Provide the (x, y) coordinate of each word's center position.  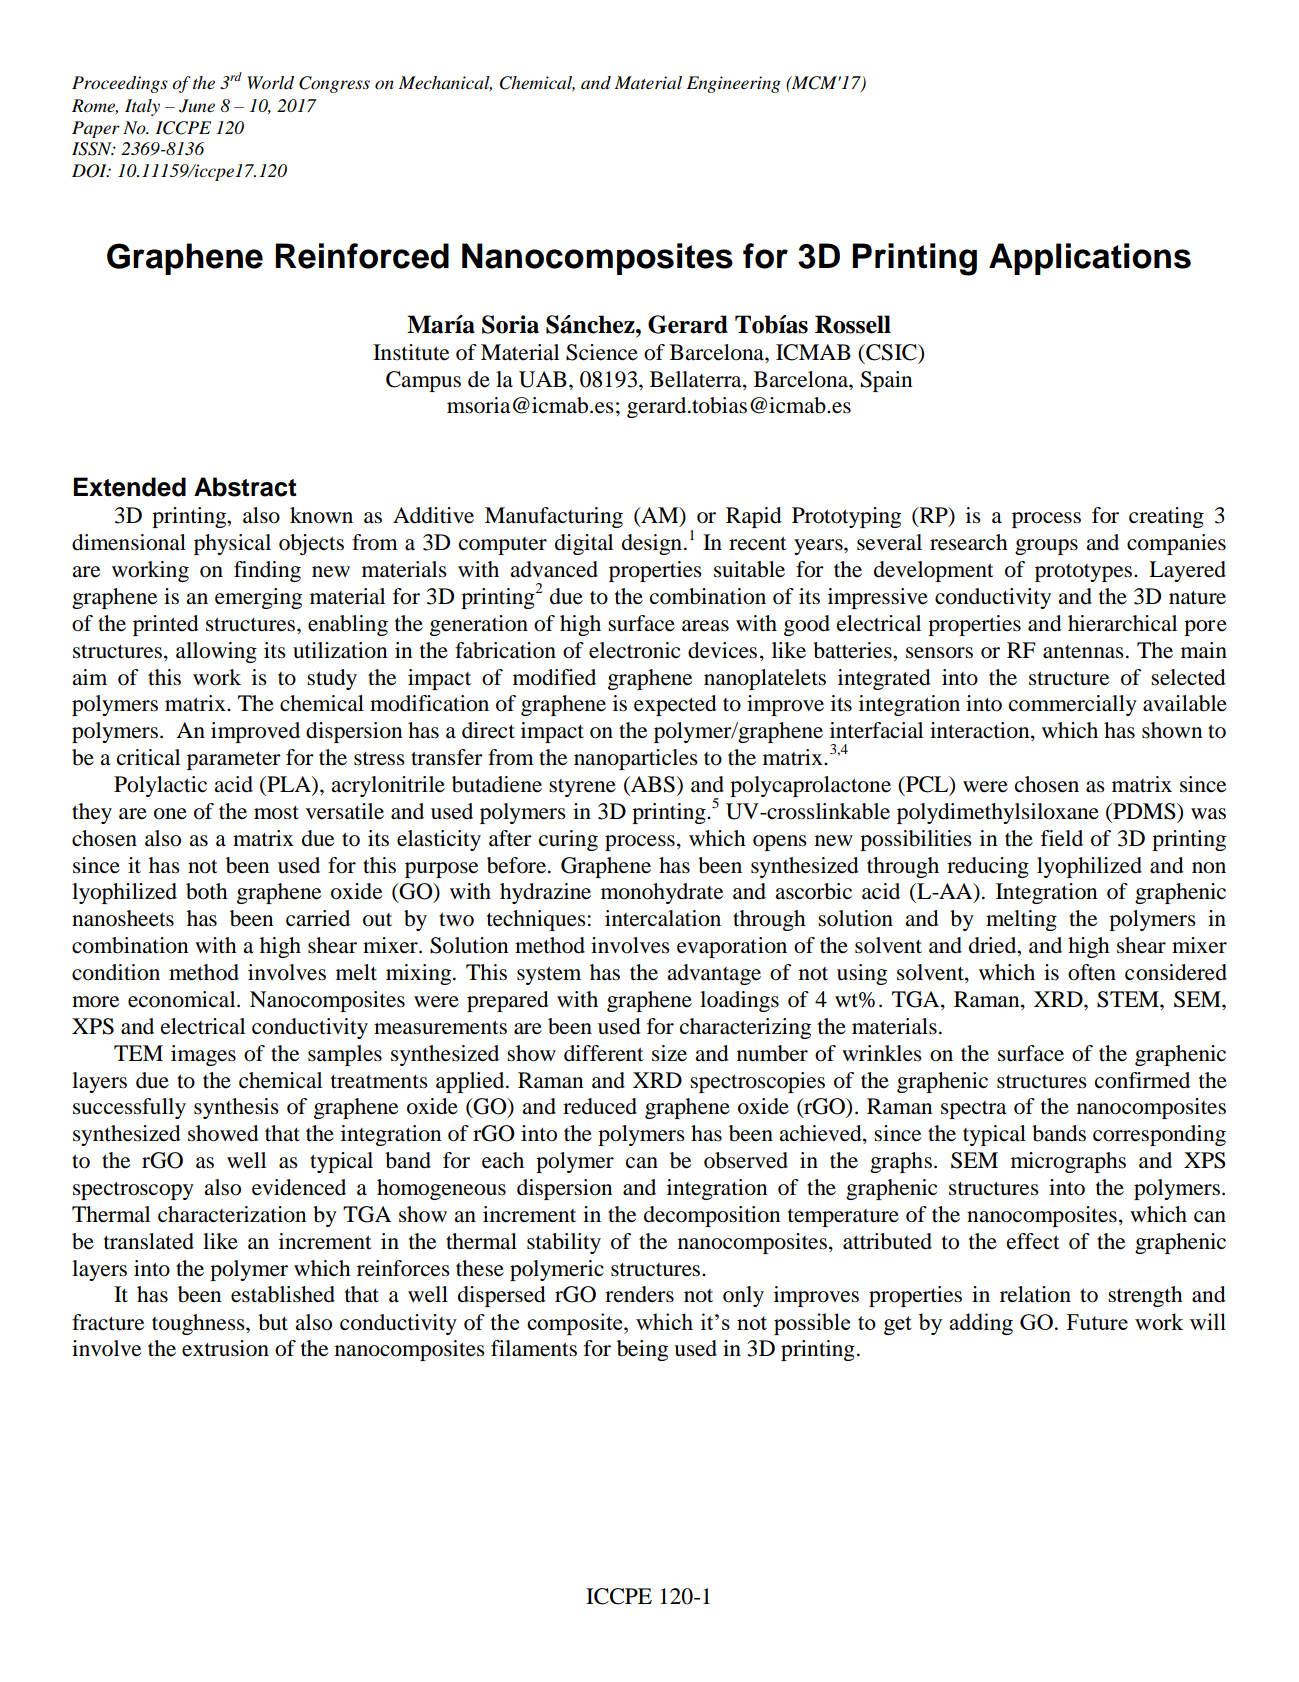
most (276, 813)
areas (705, 626)
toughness (199, 1324)
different (604, 1053)
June (197, 106)
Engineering (734, 84)
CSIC (891, 352)
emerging (258, 598)
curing (568, 840)
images (203, 1055)
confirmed (1142, 1080)
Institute (411, 352)
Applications (1090, 259)
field (1062, 838)
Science (602, 352)
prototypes (1083, 573)
